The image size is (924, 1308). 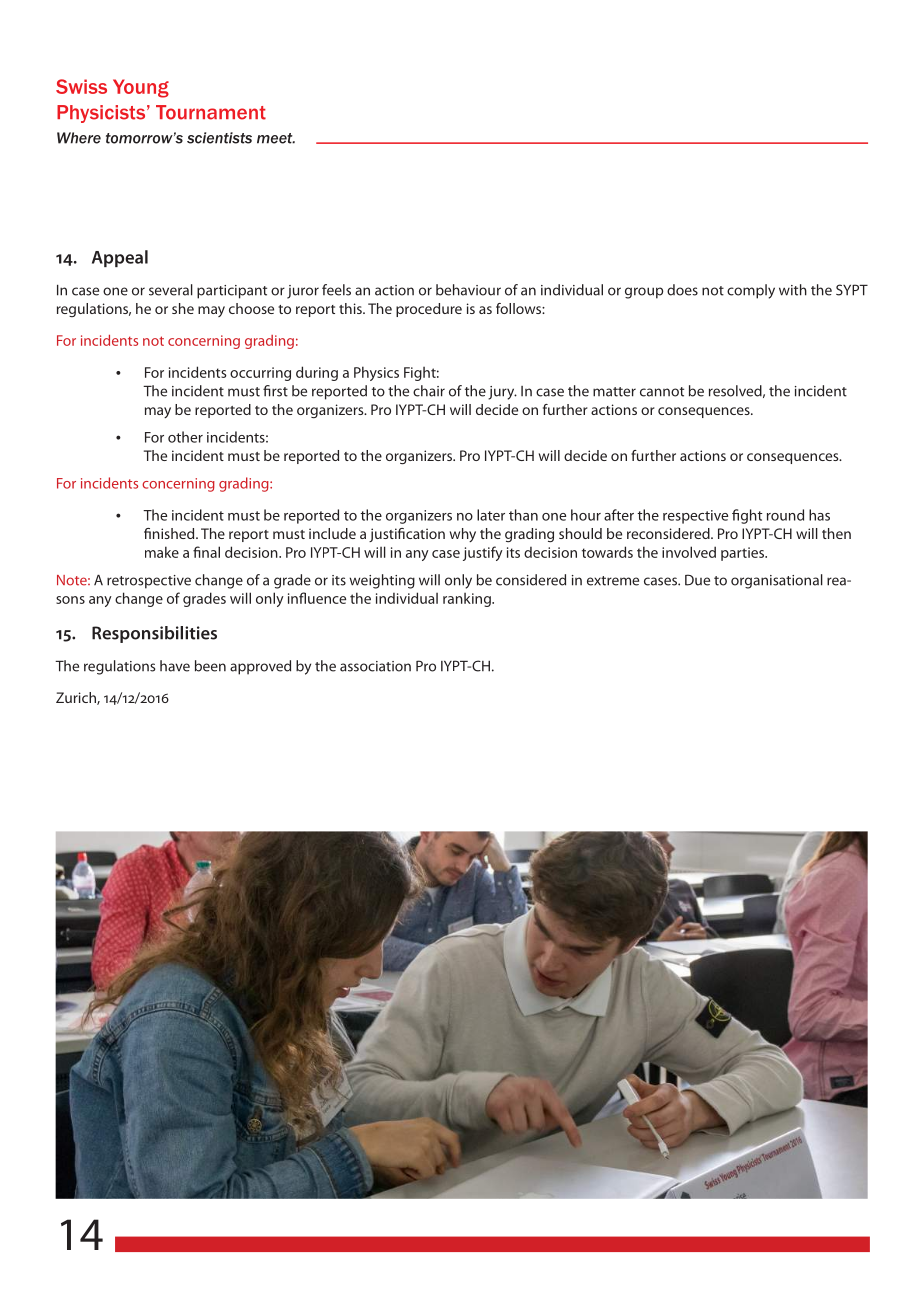 I want to click on chair, so click(x=429, y=391).
